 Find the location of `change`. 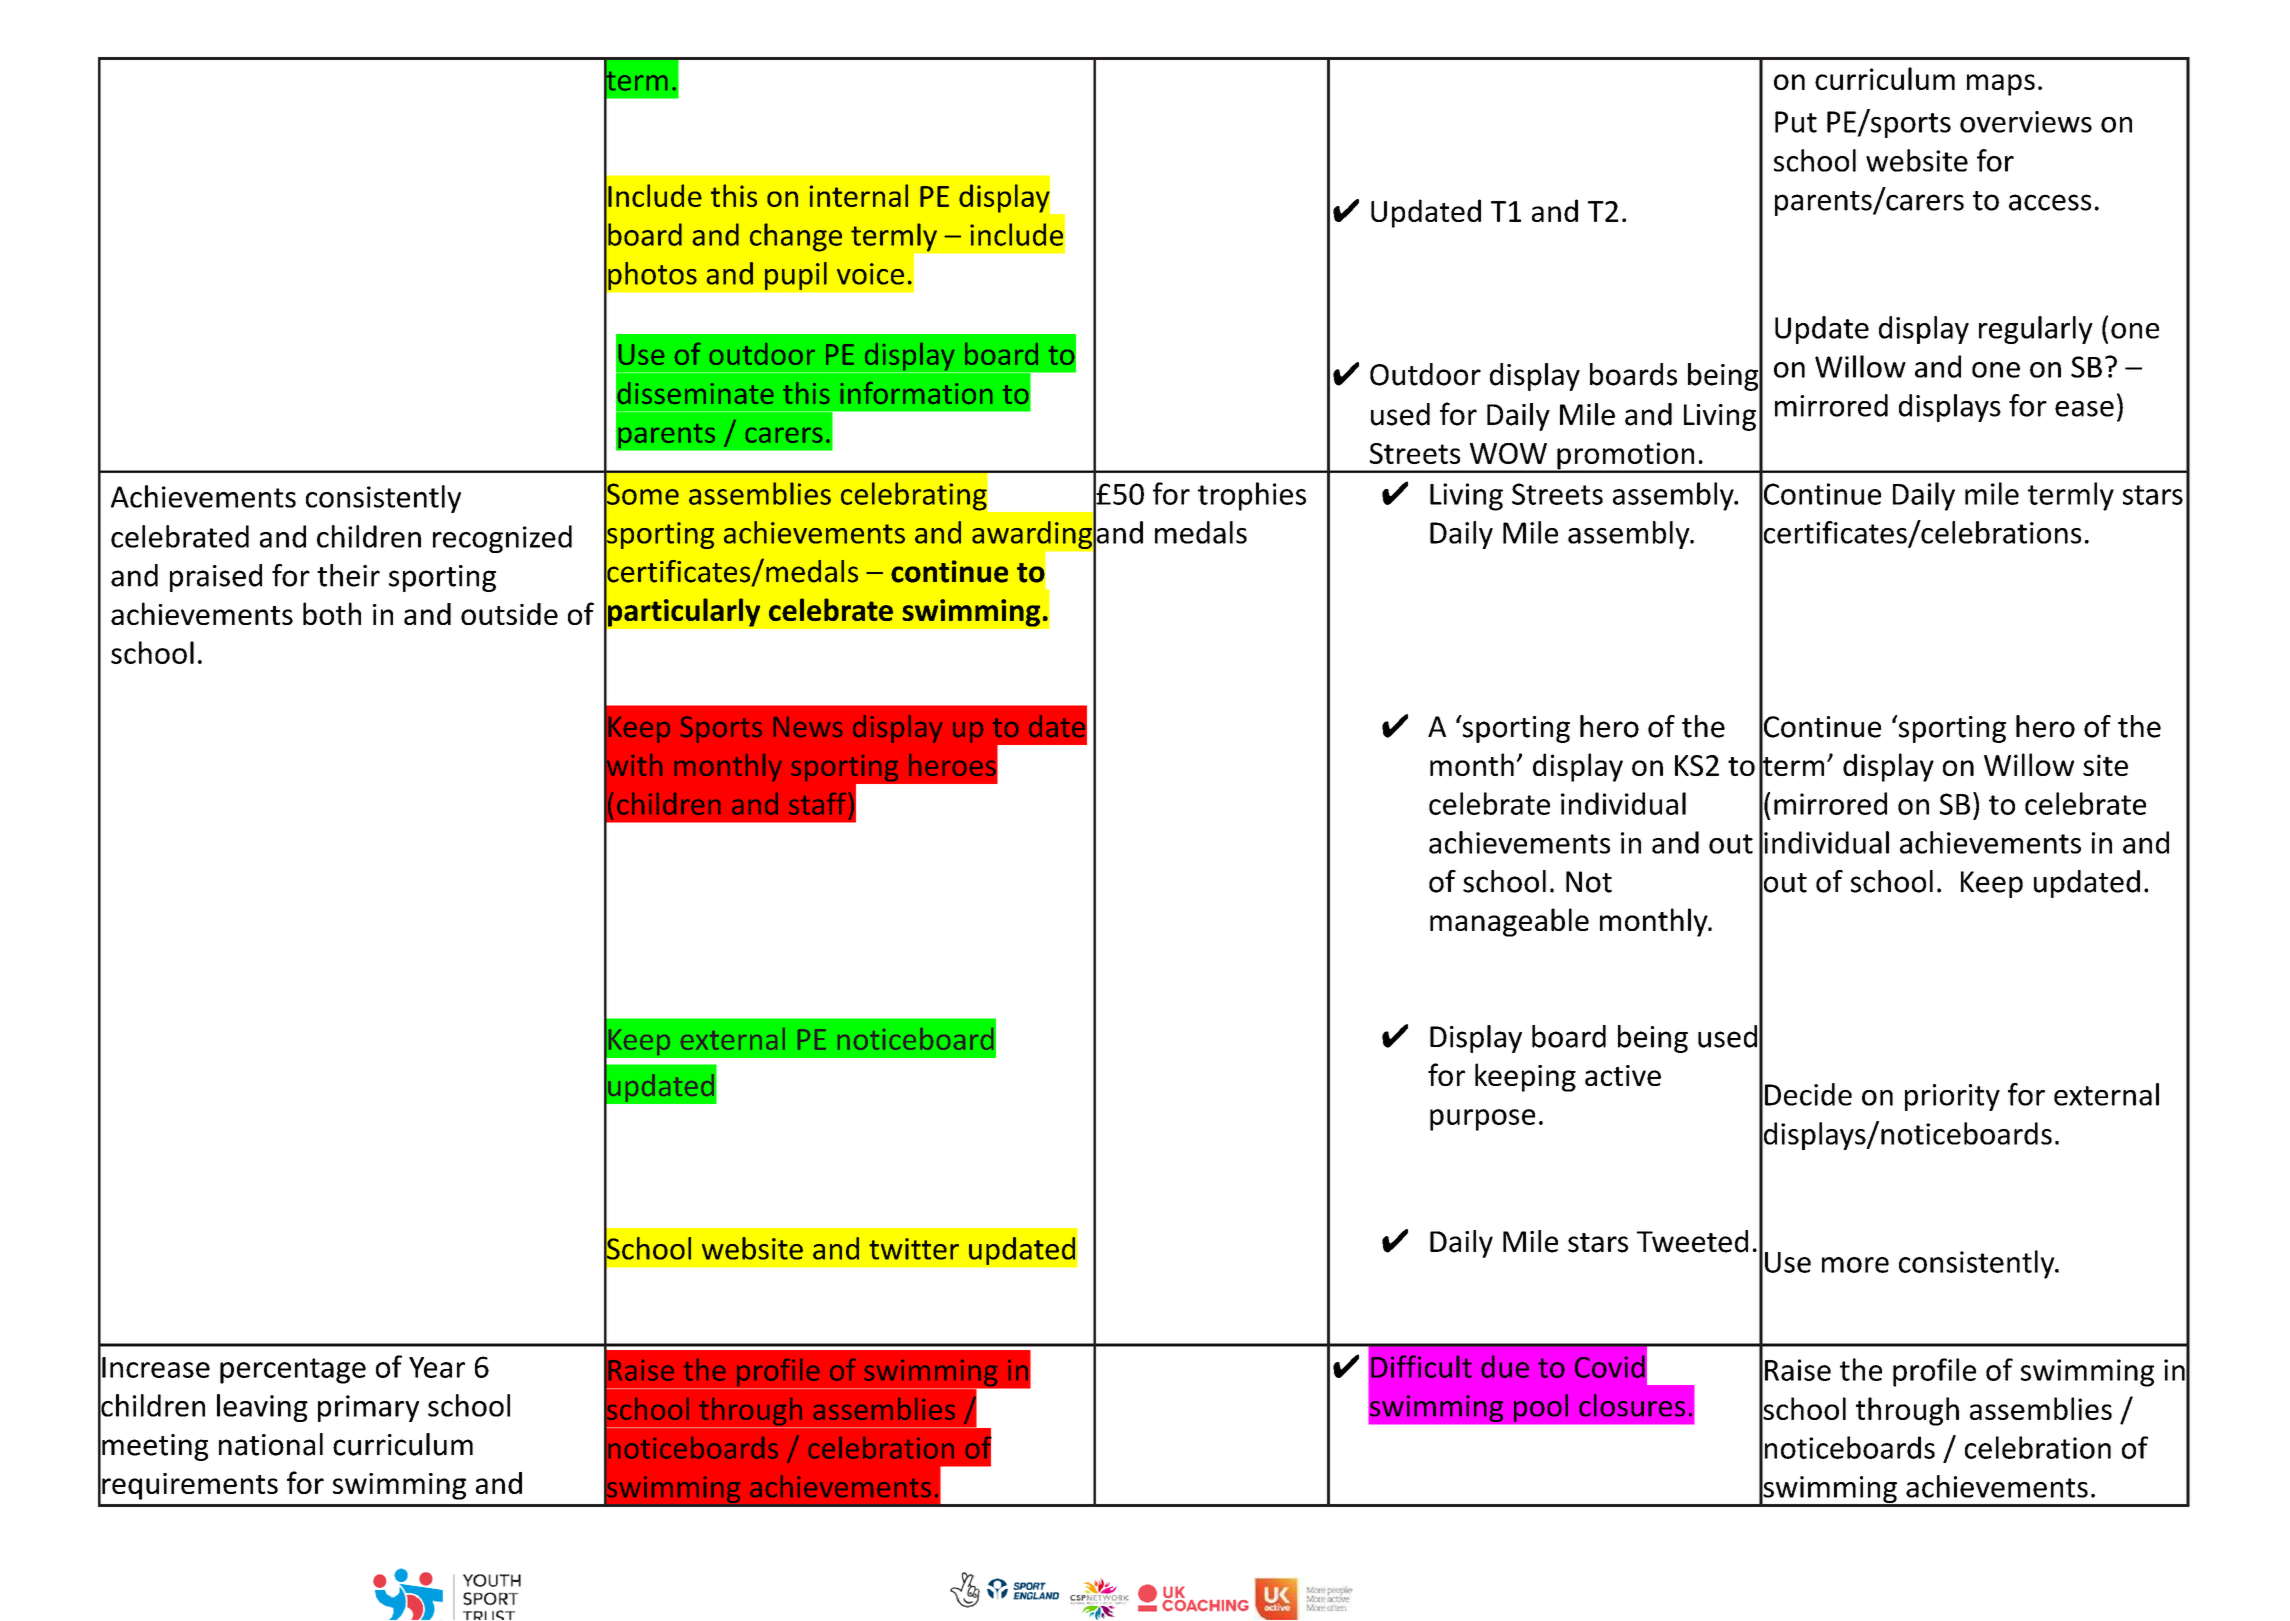

change is located at coordinates (796, 237).
